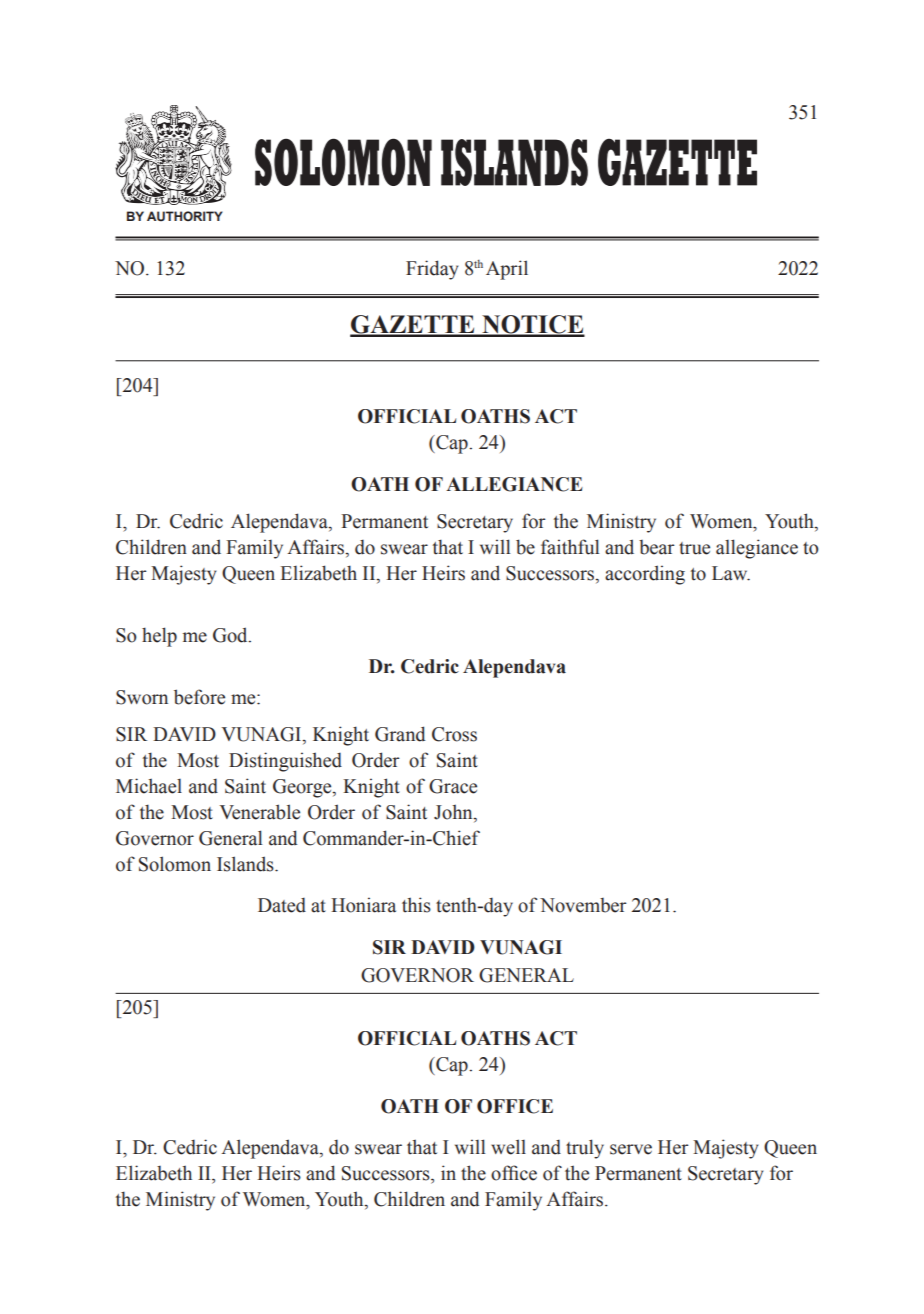  Describe the element at coordinates (508, 1147) in the page. I see `well` at that location.
